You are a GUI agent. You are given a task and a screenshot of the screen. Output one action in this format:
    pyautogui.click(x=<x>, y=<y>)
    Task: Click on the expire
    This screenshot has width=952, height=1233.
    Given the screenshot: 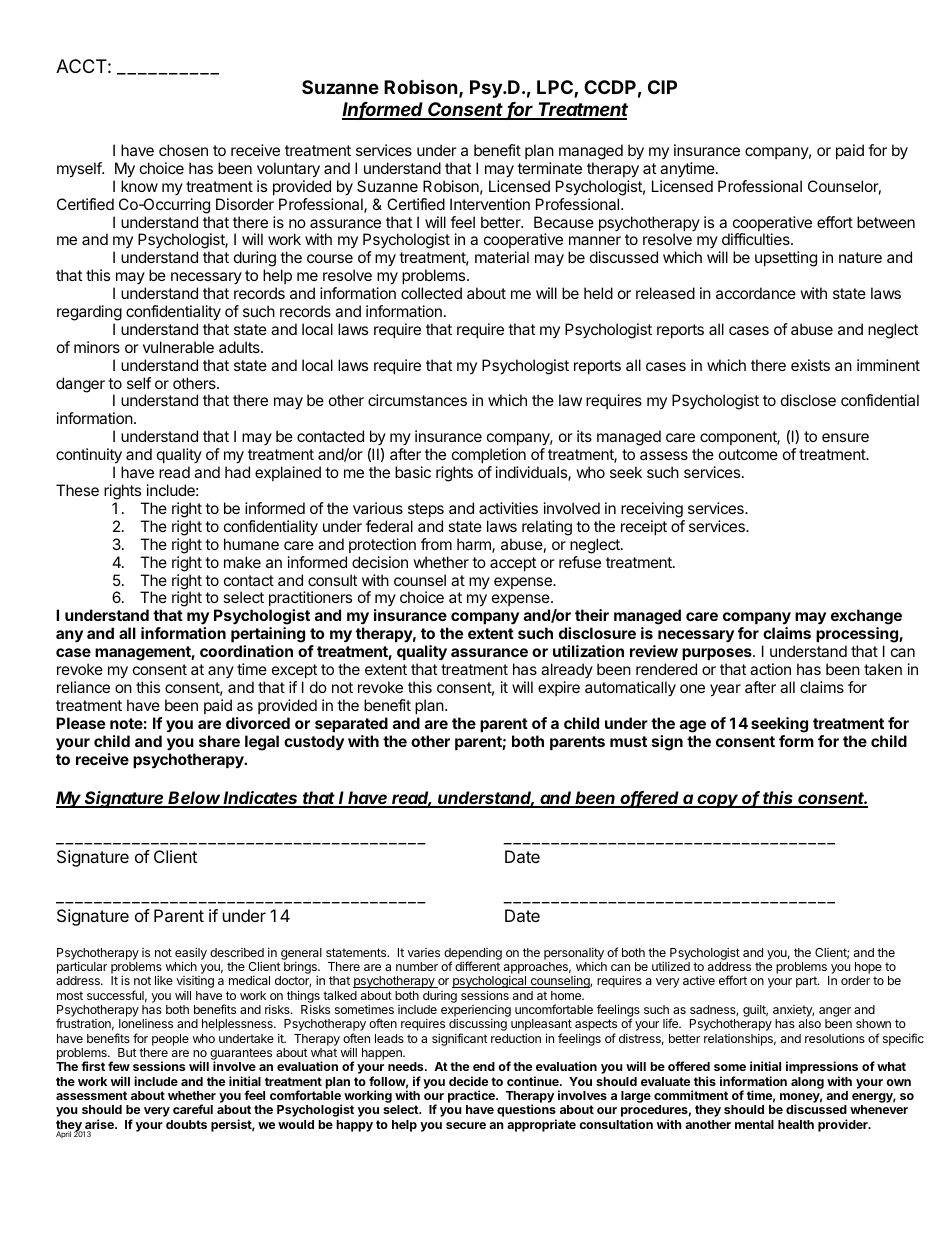 What is the action you would take?
    pyautogui.click(x=559, y=688)
